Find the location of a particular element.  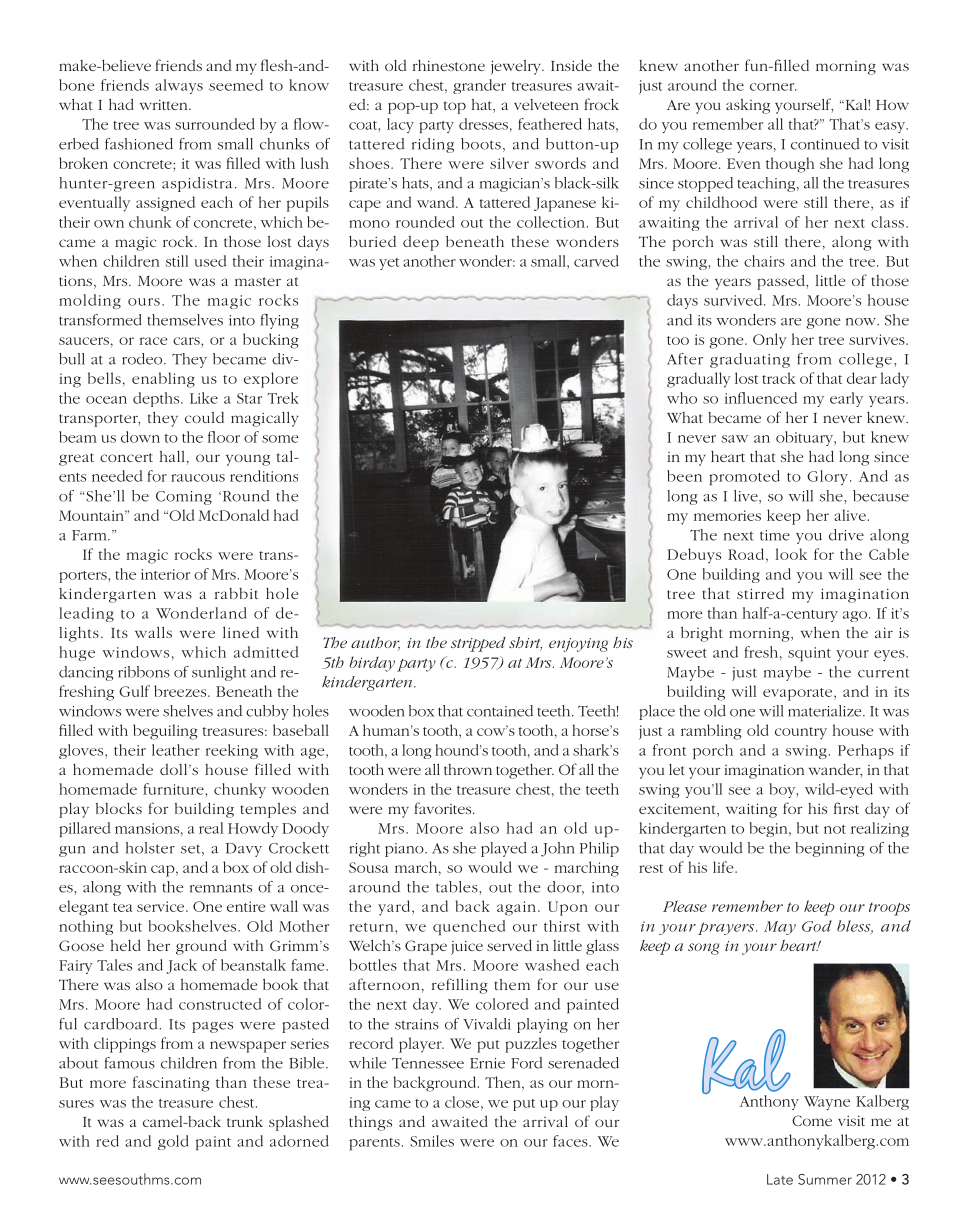

favorites is located at coordinates (444, 808).
